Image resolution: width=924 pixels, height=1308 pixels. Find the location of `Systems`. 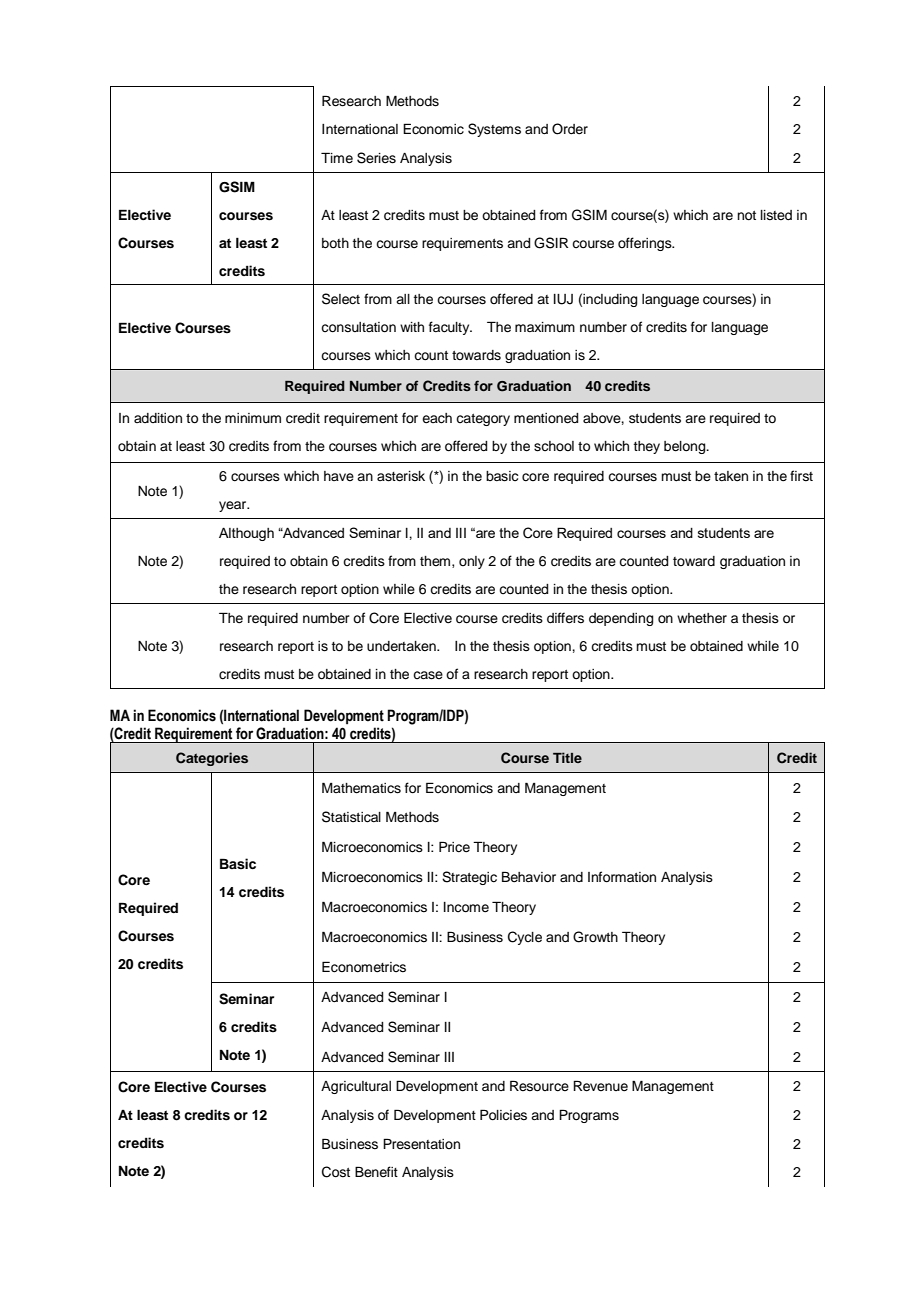

Systems is located at coordinates (494, 130).
